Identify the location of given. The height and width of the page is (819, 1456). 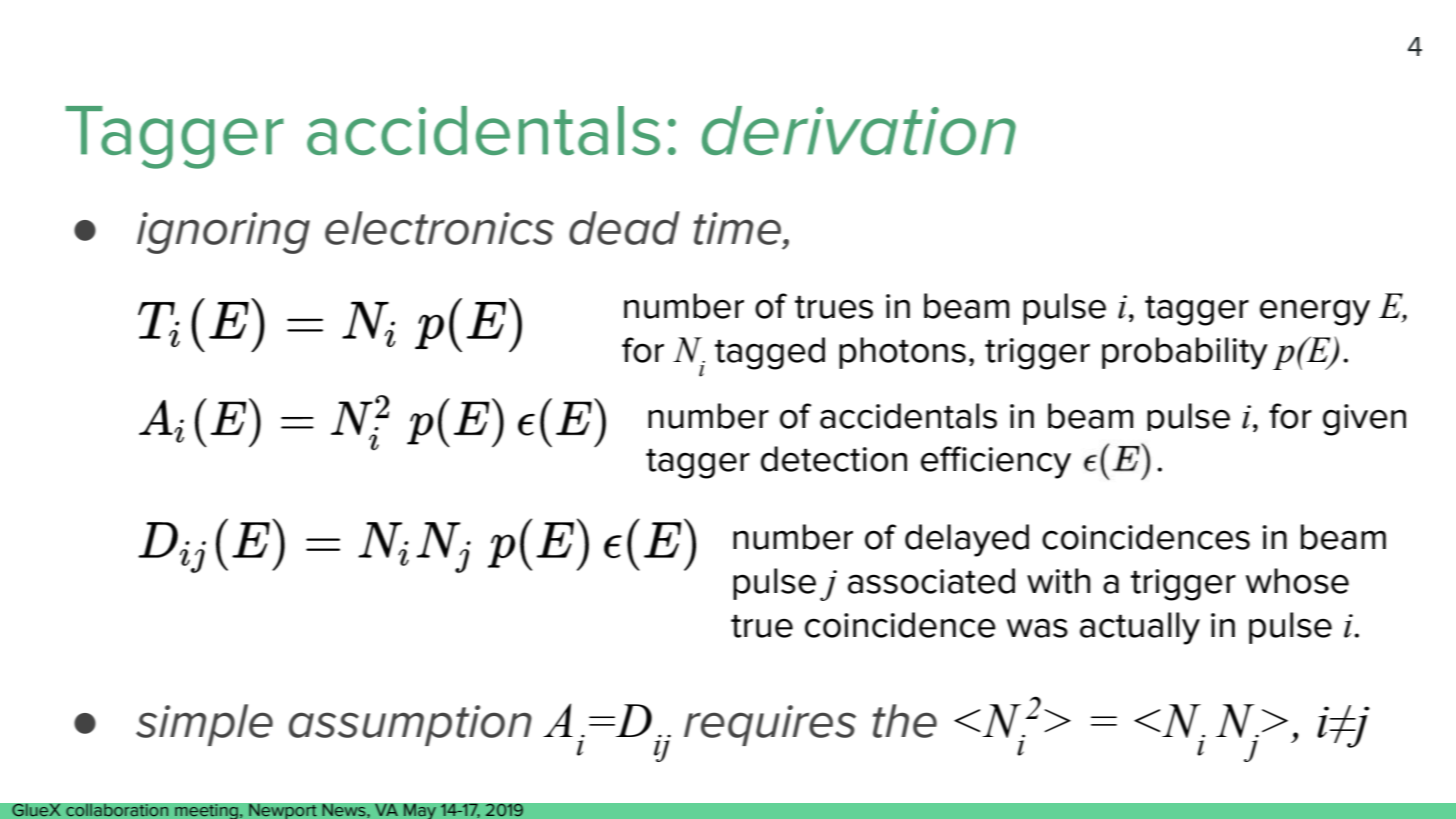
(1364, 420).
